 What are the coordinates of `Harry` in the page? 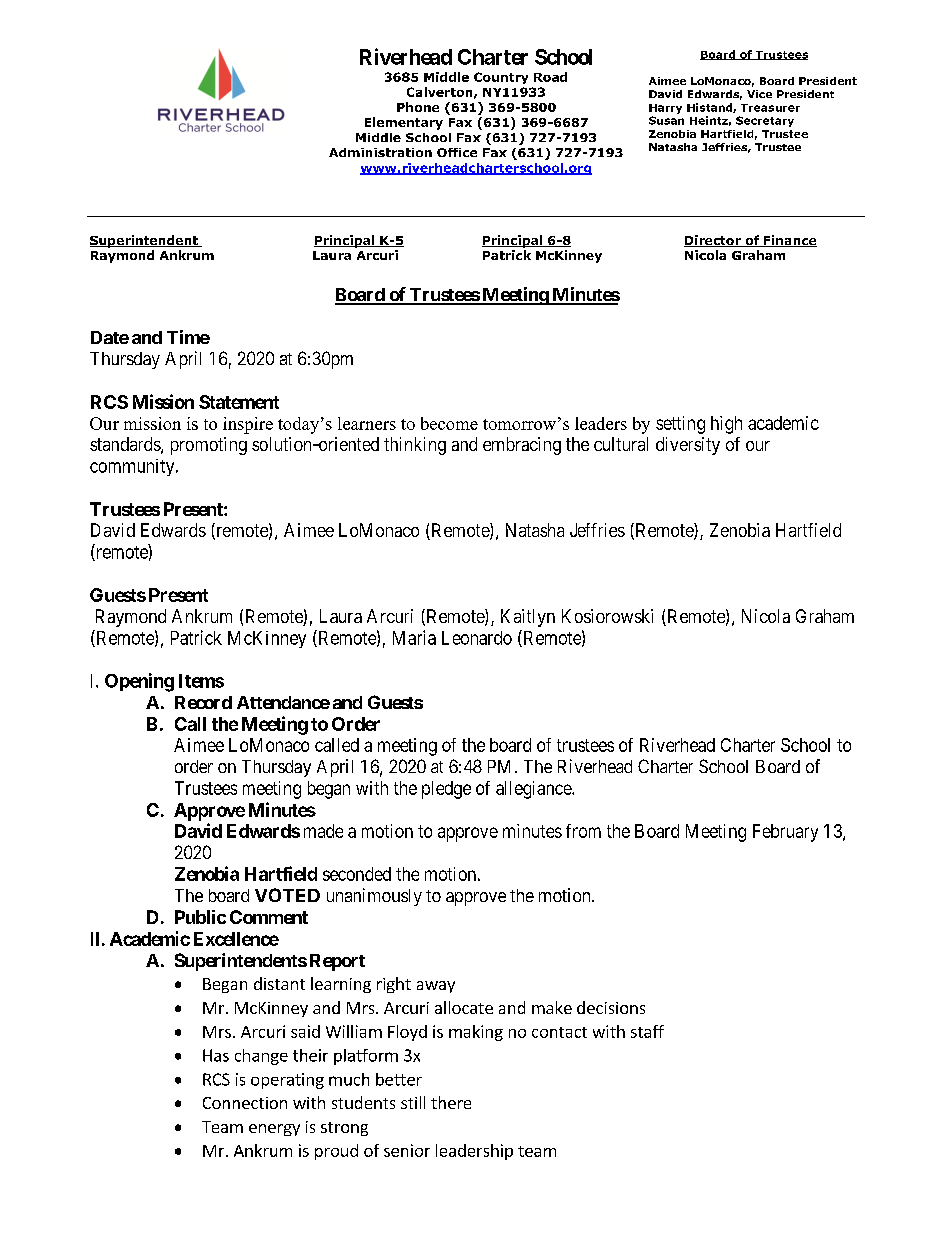 It's located at (665, 109).
